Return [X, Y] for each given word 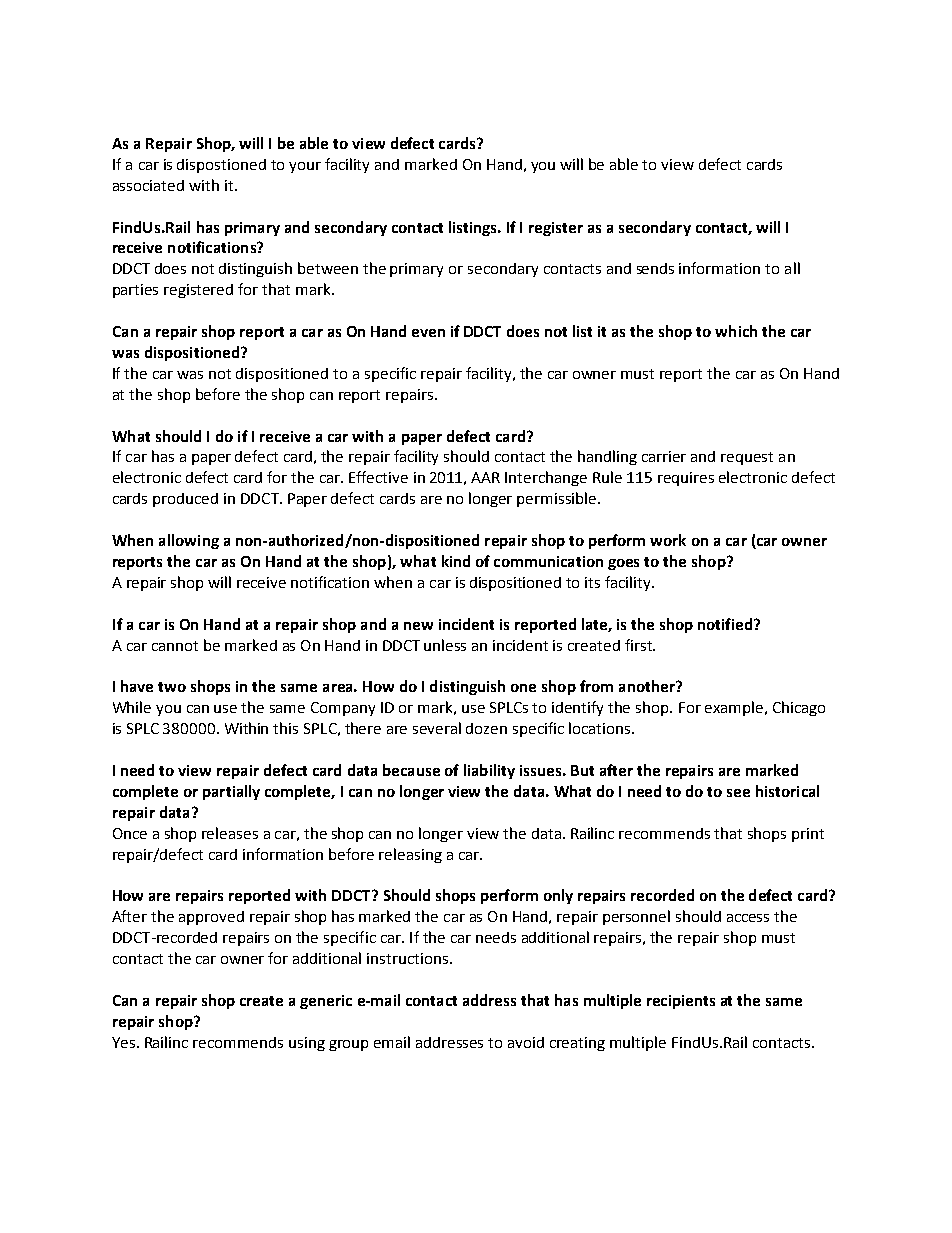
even [428, 333]
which [736, 331]
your [305, 167]
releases [230, 833]
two [172, 687]
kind [456, 561]
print [808, 835]
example [734, 708]
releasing [410, 855]
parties [135, 291]
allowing [189, 541]
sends [655, 268]
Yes [123, 1042]
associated [148, 185]
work [668, 540]
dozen [486, 728]
